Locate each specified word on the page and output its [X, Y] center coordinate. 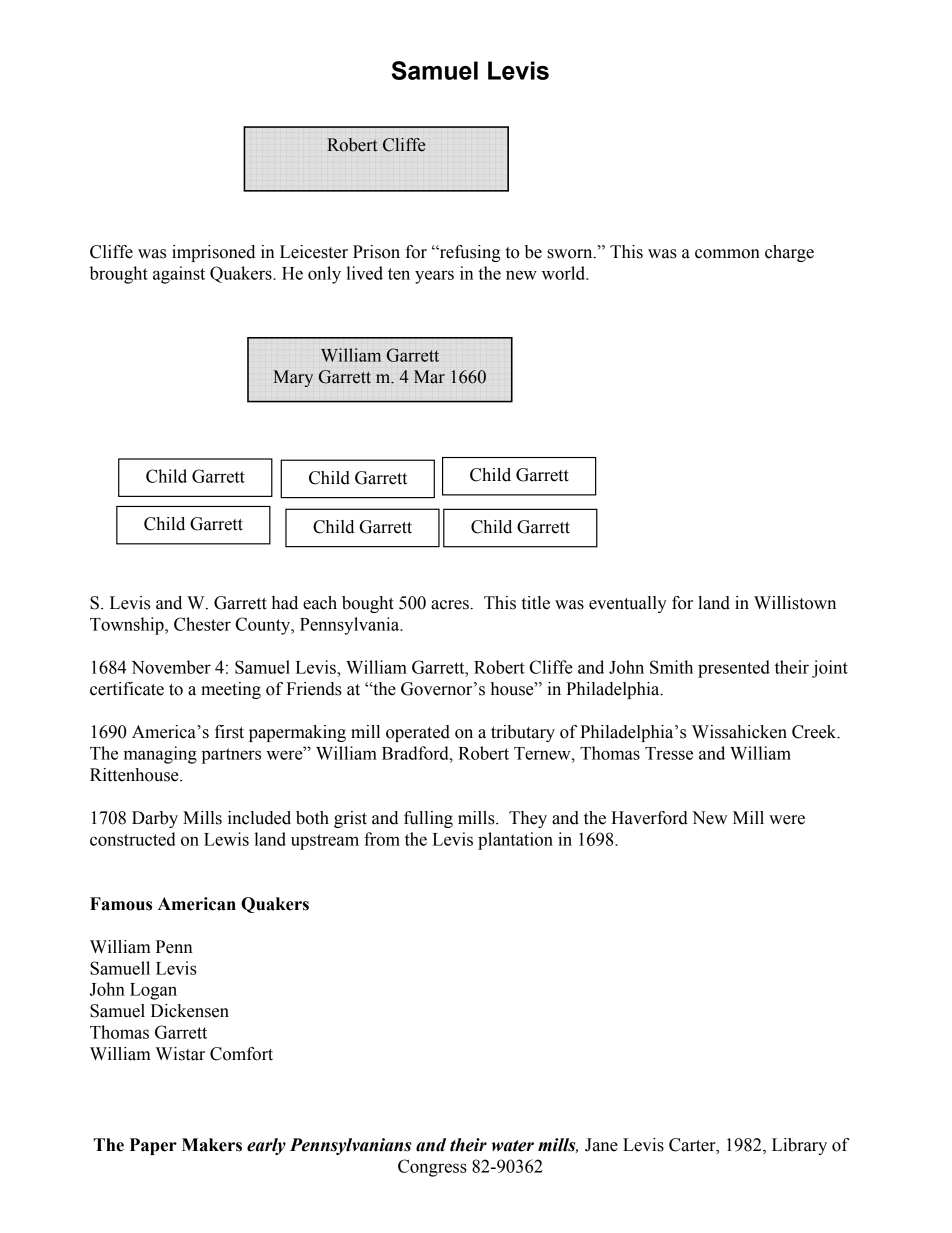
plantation [515, 841]
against [179, 275]
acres [451, 605]
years [434, 277]
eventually [628, 604]
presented [734, 669]
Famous [121, 904]
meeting [231, 690]
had [285, 603]
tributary [523, 733]
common [727, 254]
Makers [212, 1145]
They [528, 819]
